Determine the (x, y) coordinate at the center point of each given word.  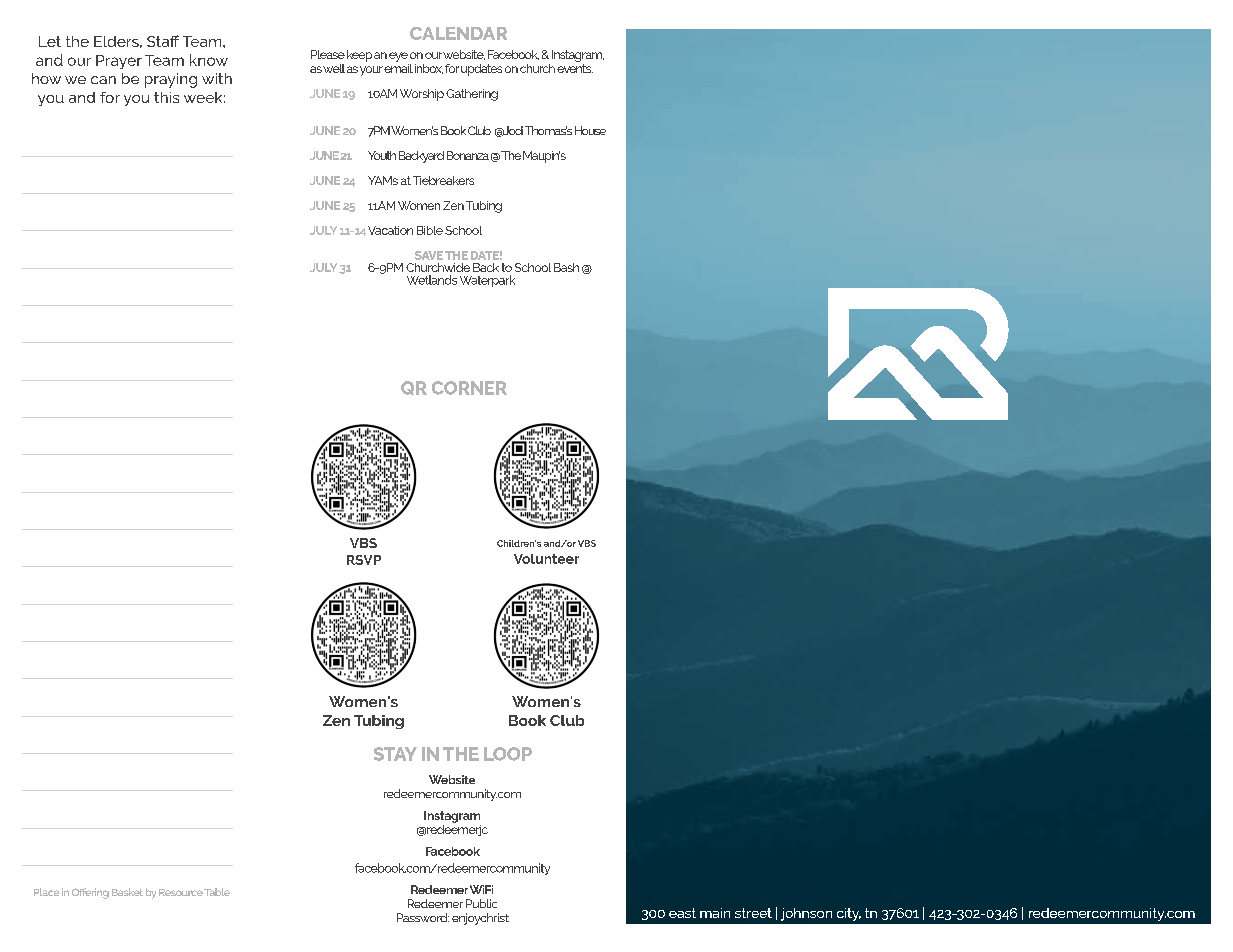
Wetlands (432, 280)
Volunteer (546, 559)
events (575, 68)
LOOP (508, 754)
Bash (566, 267)
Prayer (119, 62)
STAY (395, 754)
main (715, 913)
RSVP (364, 560)
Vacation (390, 230)
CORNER (469, 388)
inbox (429, 69)
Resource (181, 892)
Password (423, 917)
